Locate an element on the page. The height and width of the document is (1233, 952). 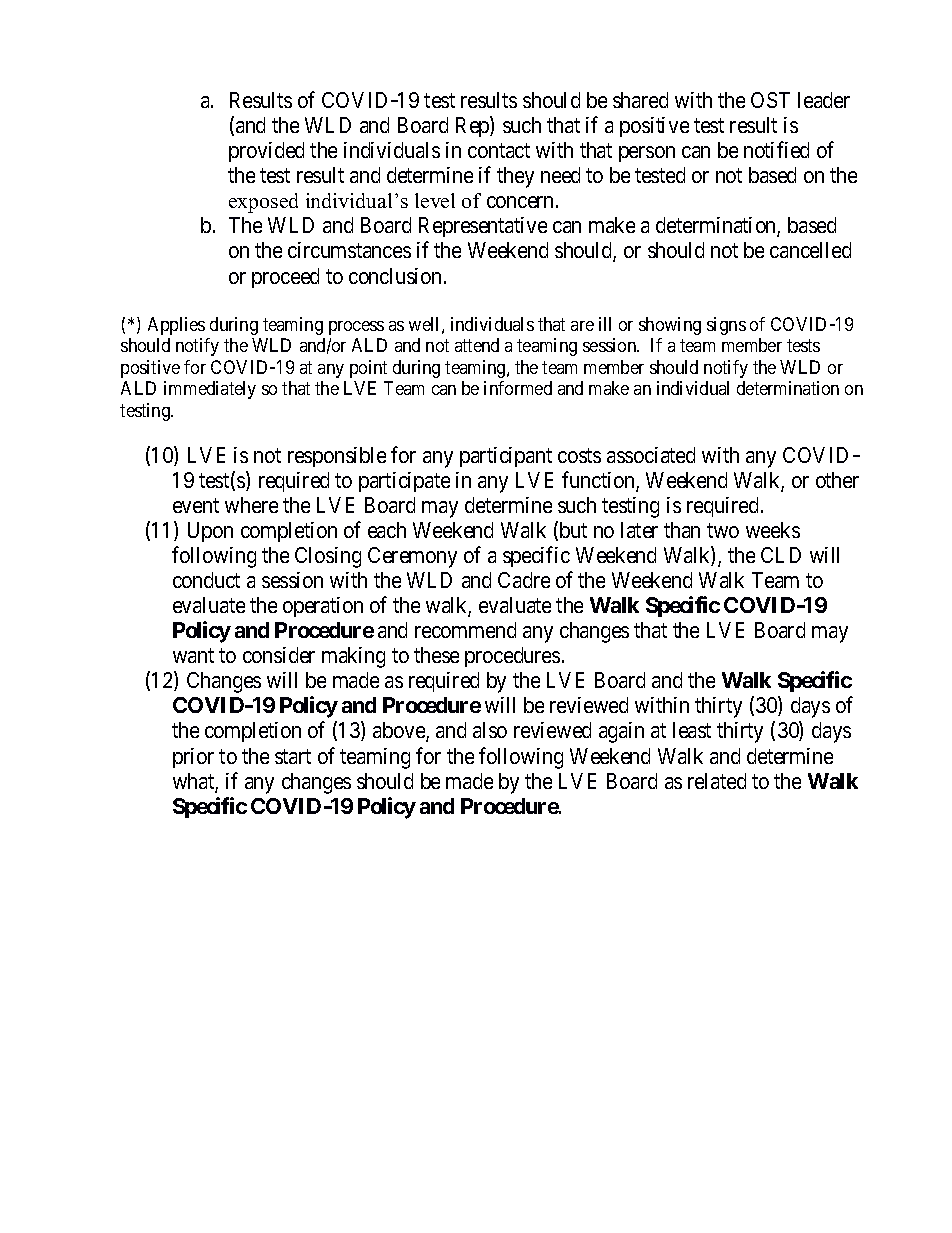
contact is located at coordinates (499, 151).
